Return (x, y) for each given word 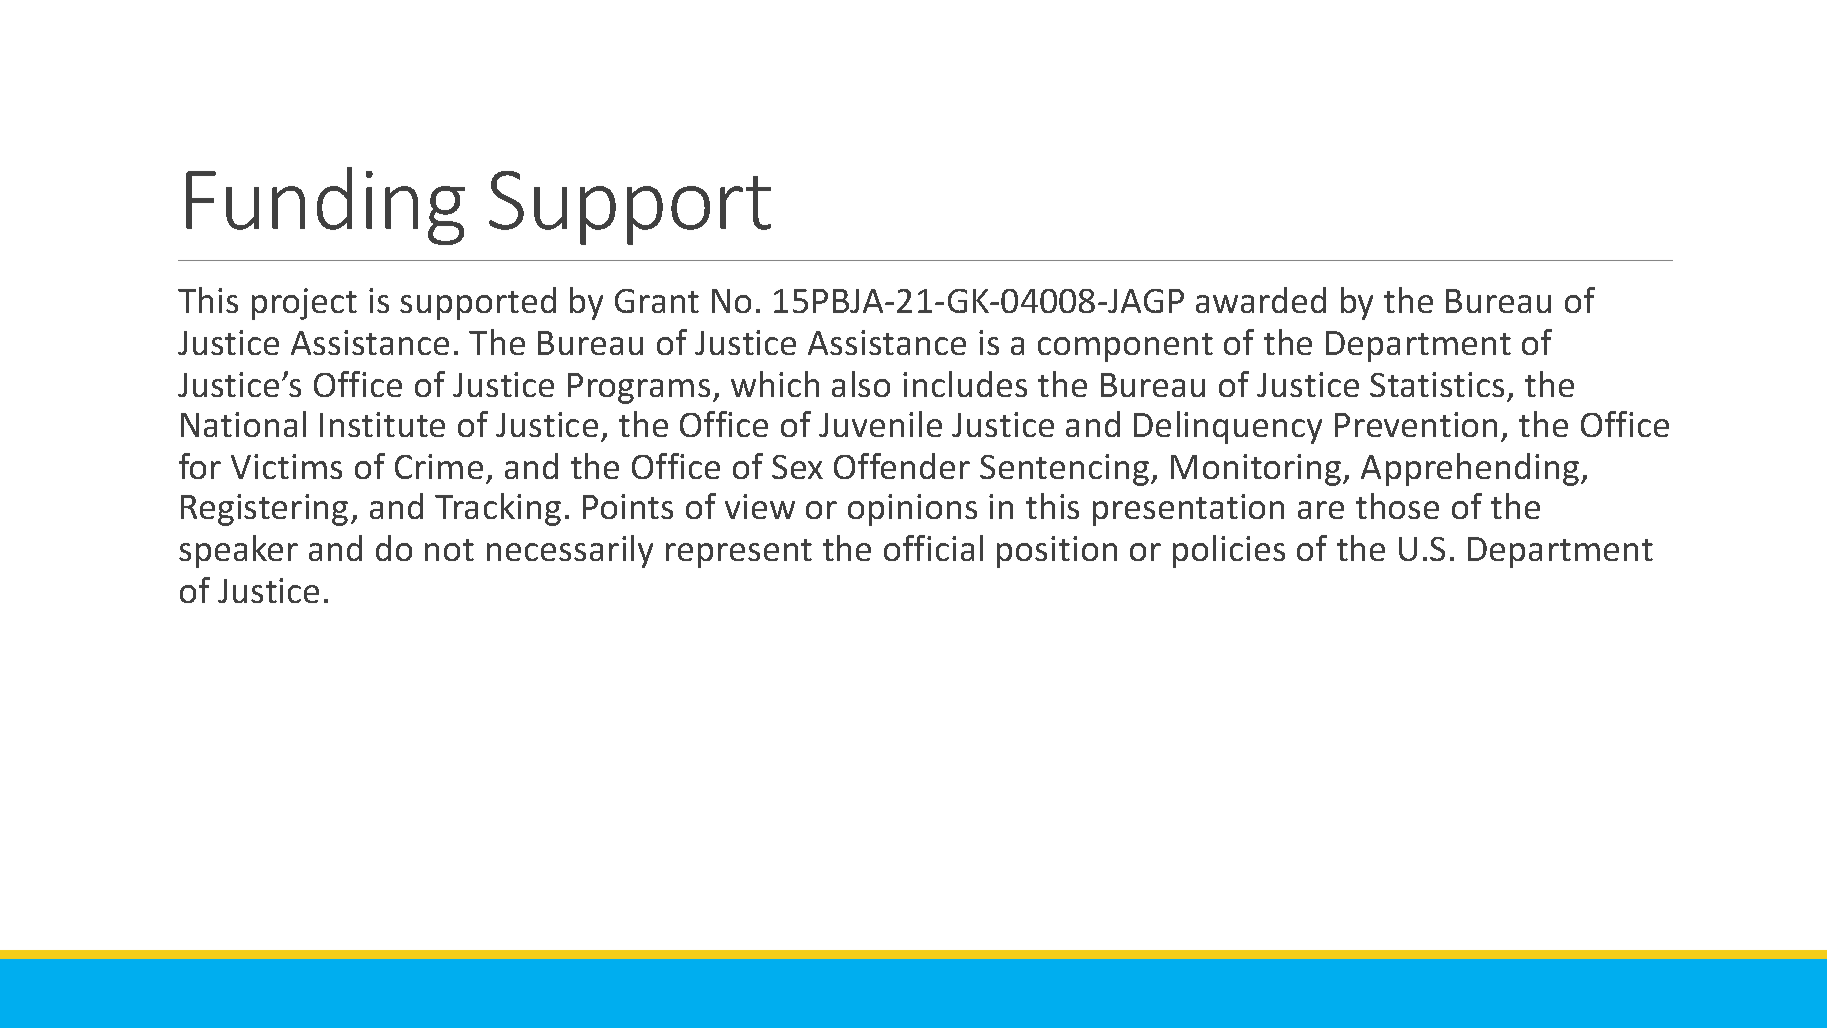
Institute (382, 424)
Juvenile (880, 424)
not (449, 550)
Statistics (1439, 386)
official (933, 548)
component (1125, 347)
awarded (1261, 300)
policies (1229, 551)
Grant (657, 301)
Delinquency (1228, 427)
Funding (325, 206)
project (304, 304)
